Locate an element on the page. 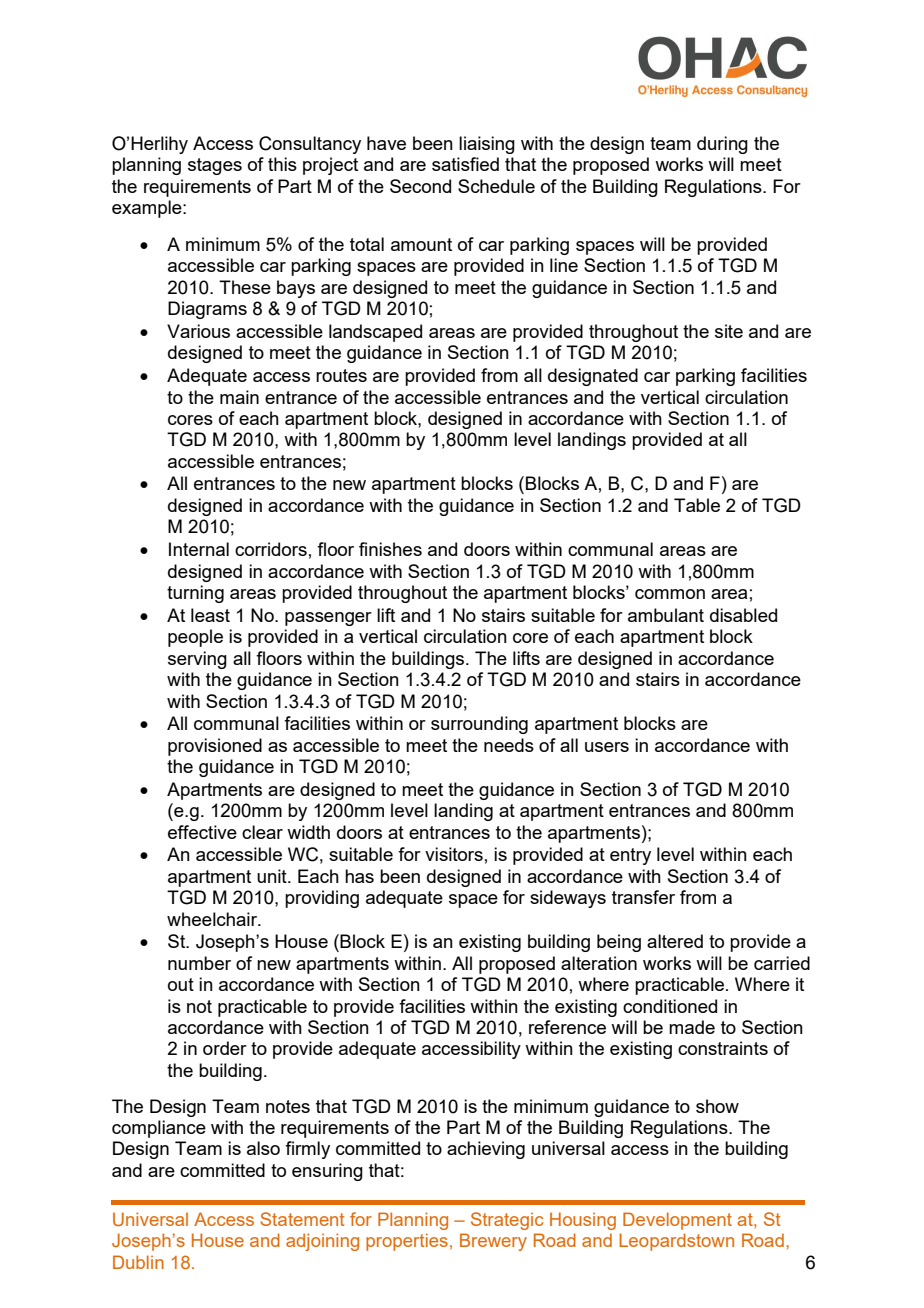 The width and height of the document is (924, 1308). surrounding is located at coordinates (479, 725).
